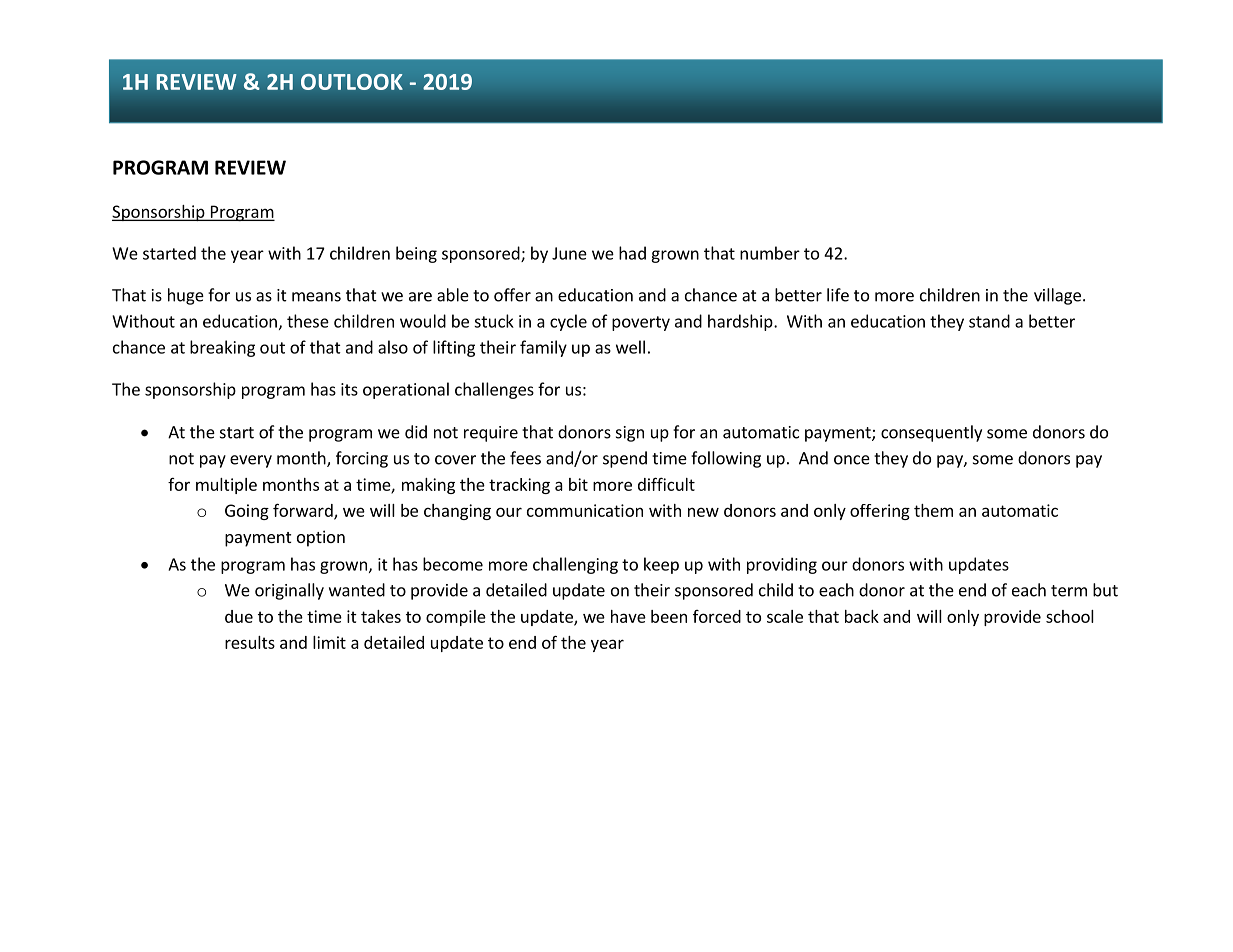 The height and width of the screenshot is (952, 1233). What do you see at coordinates (222, 348) in the screenshot?
I see `breaking` at bounding box center [222, 348].
